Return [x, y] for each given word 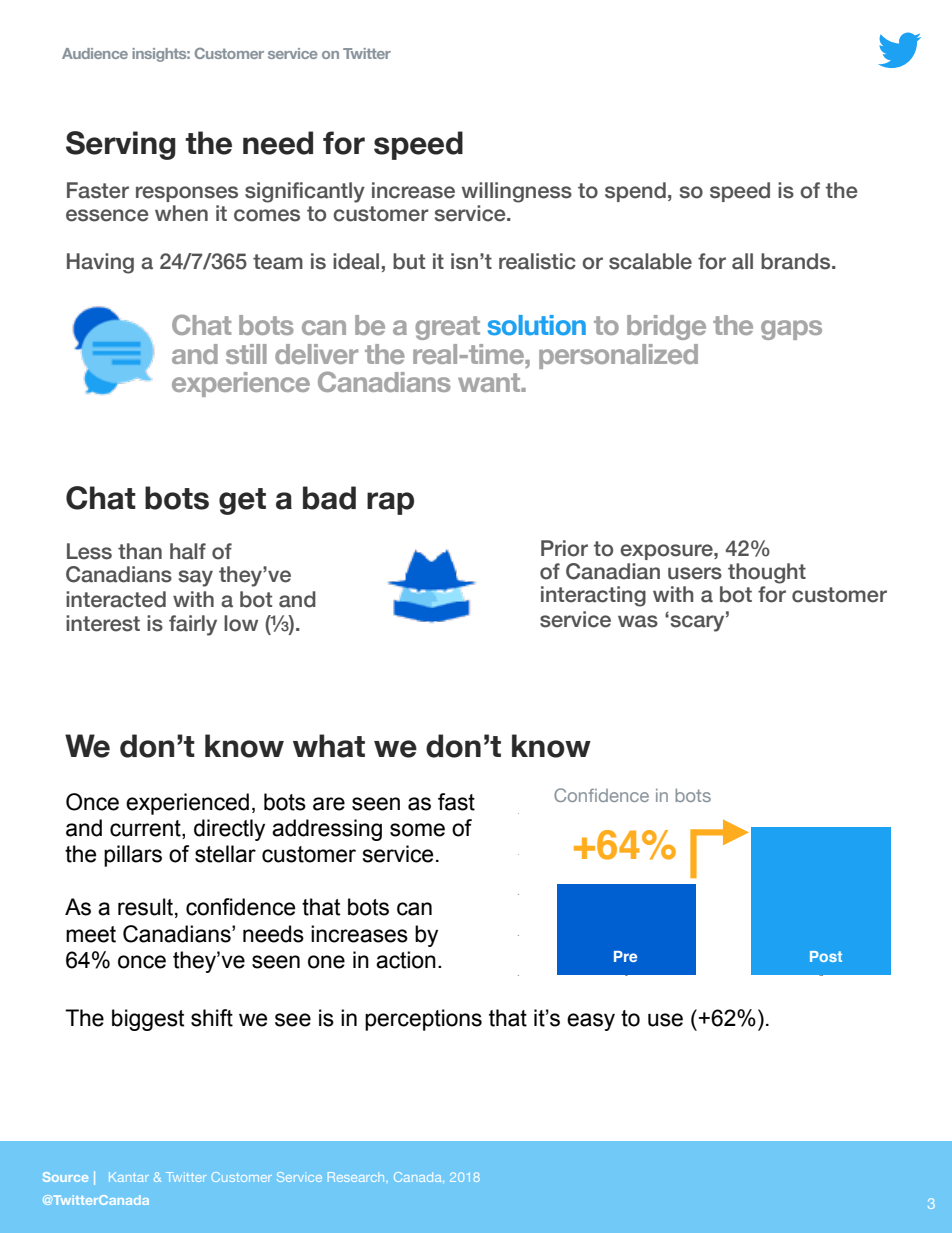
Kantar [129, 1177]
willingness [517, 192]
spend [635, 192]
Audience [95, 53]
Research [357, 1177]
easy [591, 1022]
